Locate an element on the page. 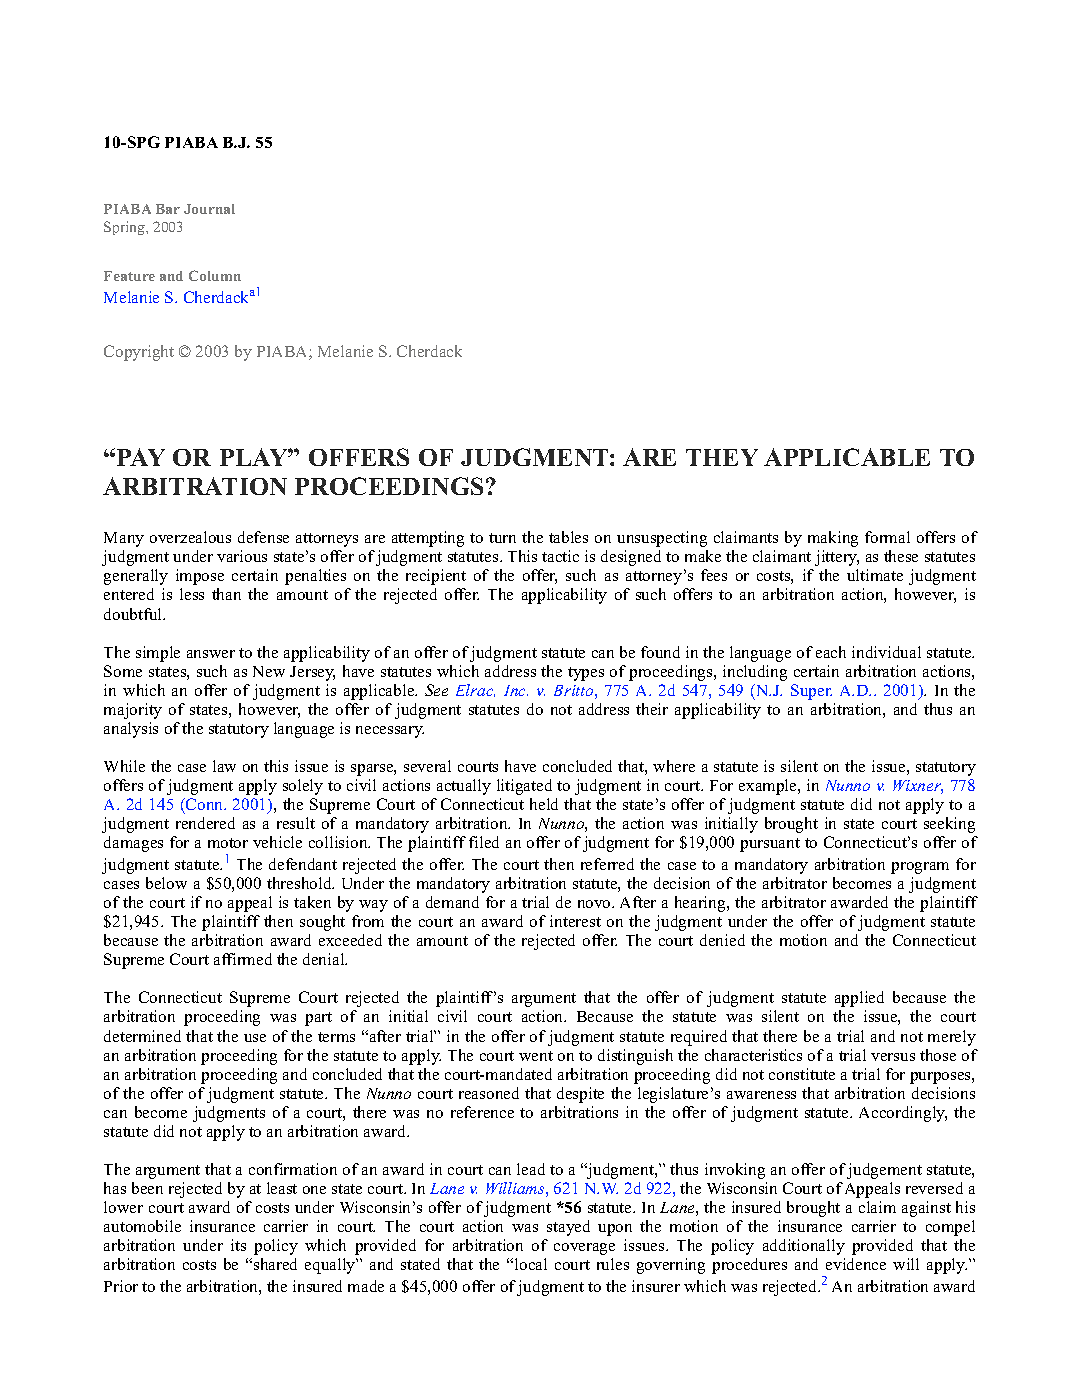 This page has height=1397, width=1080. evidence is located at coordinates (856, 1264).
